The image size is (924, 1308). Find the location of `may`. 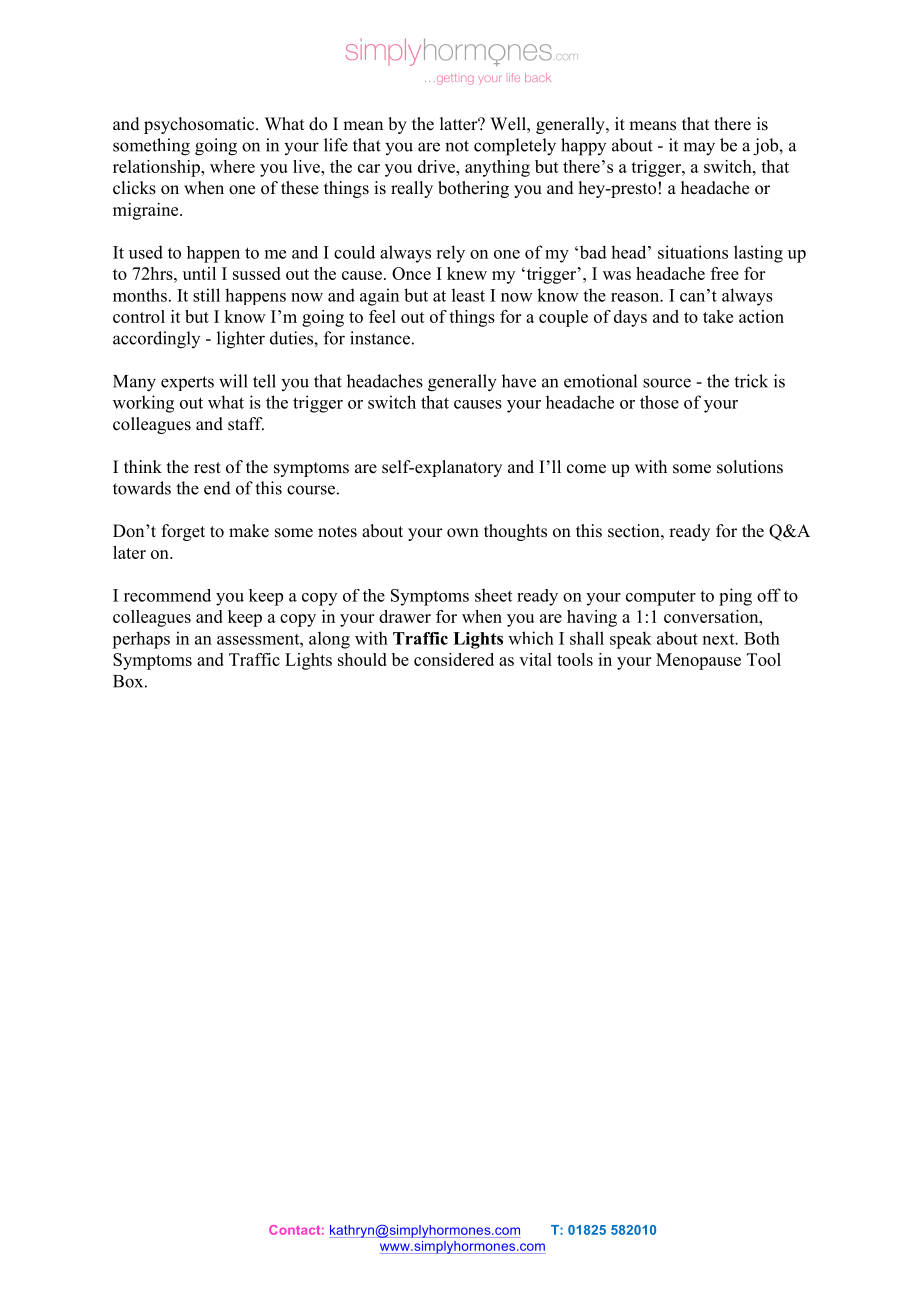

may is located at coordinates (699, 149).
